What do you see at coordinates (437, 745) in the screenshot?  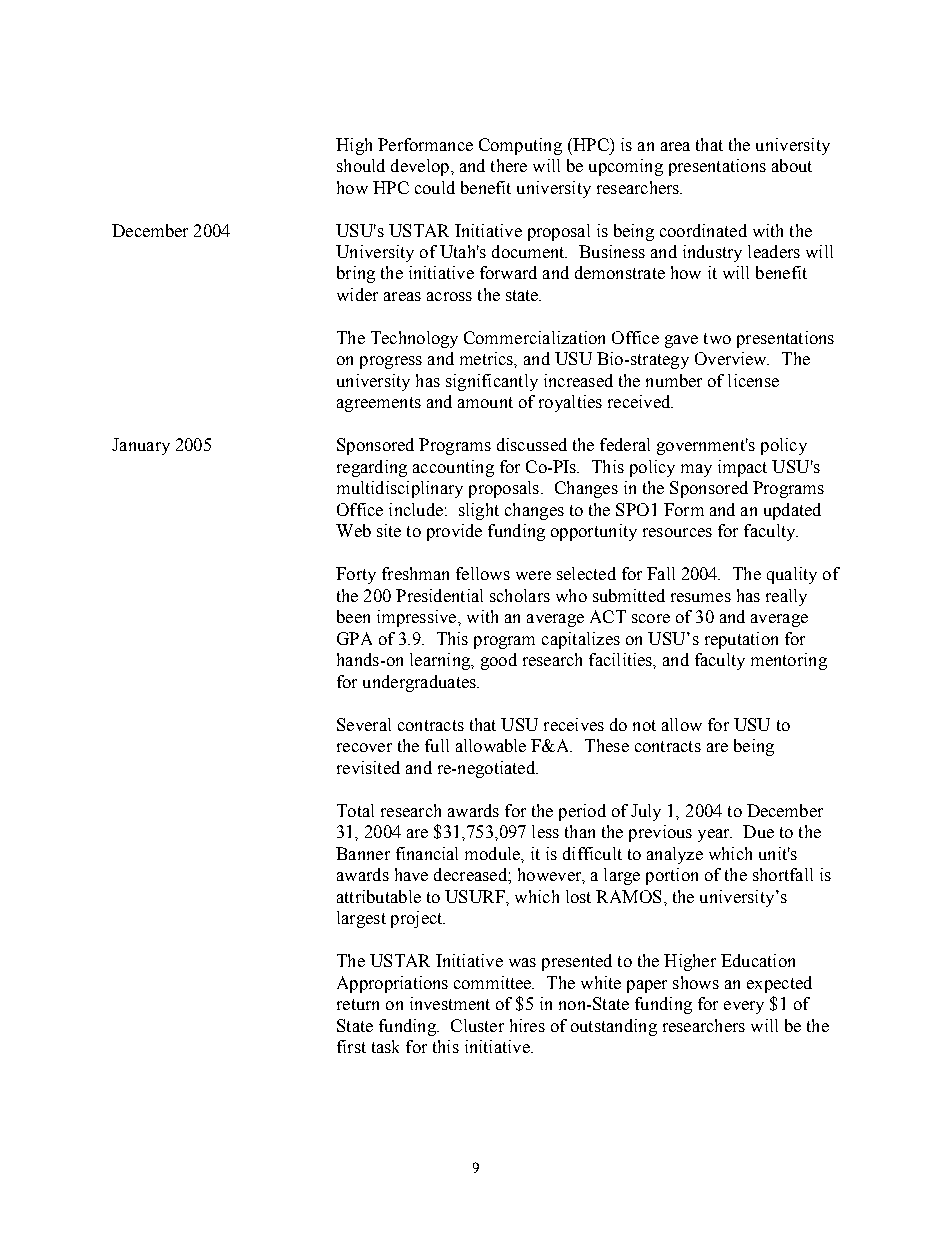 I see `full` at bounding box center [437, 745].
